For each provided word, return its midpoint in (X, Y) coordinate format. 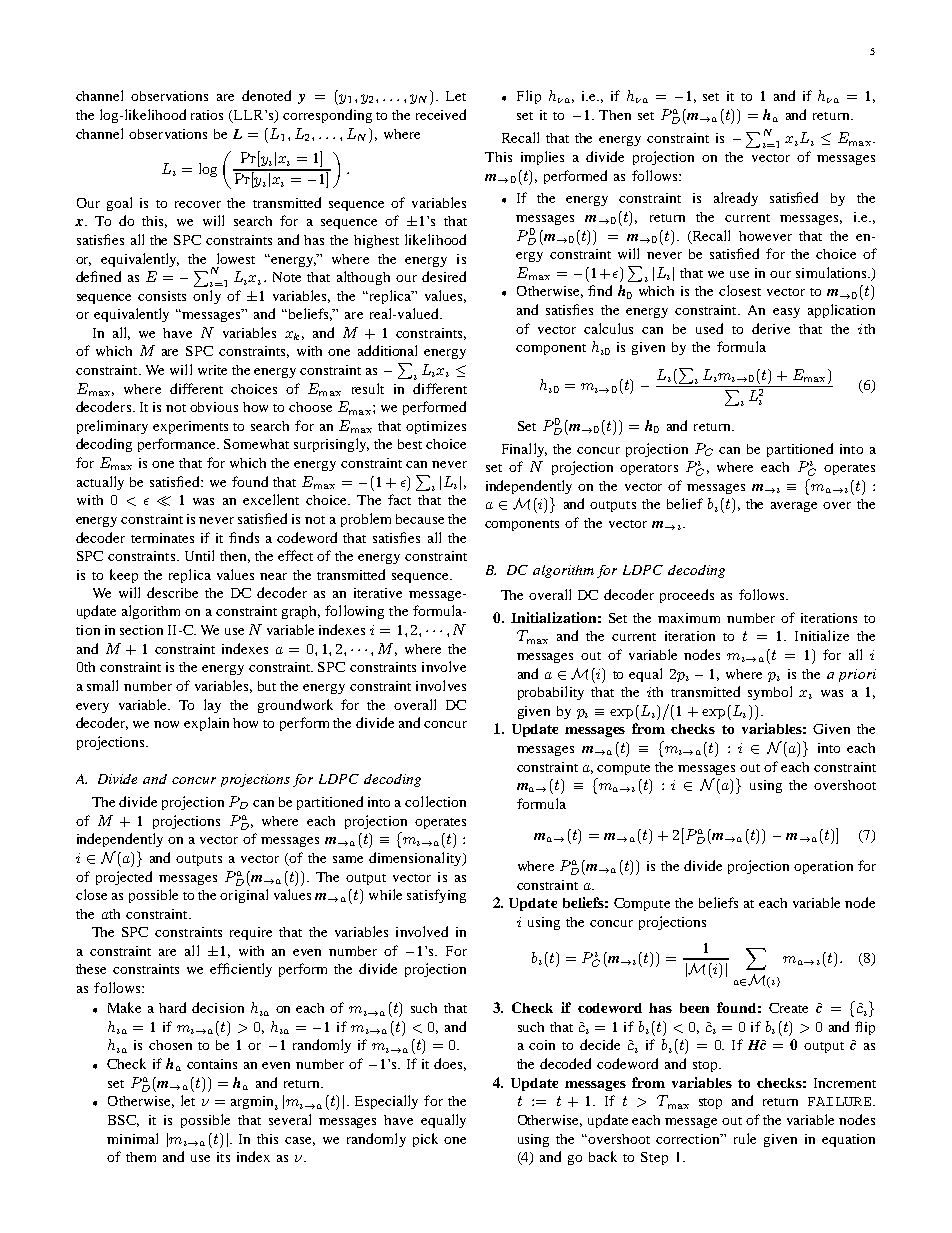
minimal (132, 1138)
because (420, 519)
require (251, 933)
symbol (770, 693)
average (794, 507)
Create (788, 1008)
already (736, 199)
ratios (207, 115)
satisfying (436, 896)
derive (771, 328)
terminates (162, 538)
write (212, 370)
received (441, 114)
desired (444, 276)
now (166, 724)
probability (551, 693)
